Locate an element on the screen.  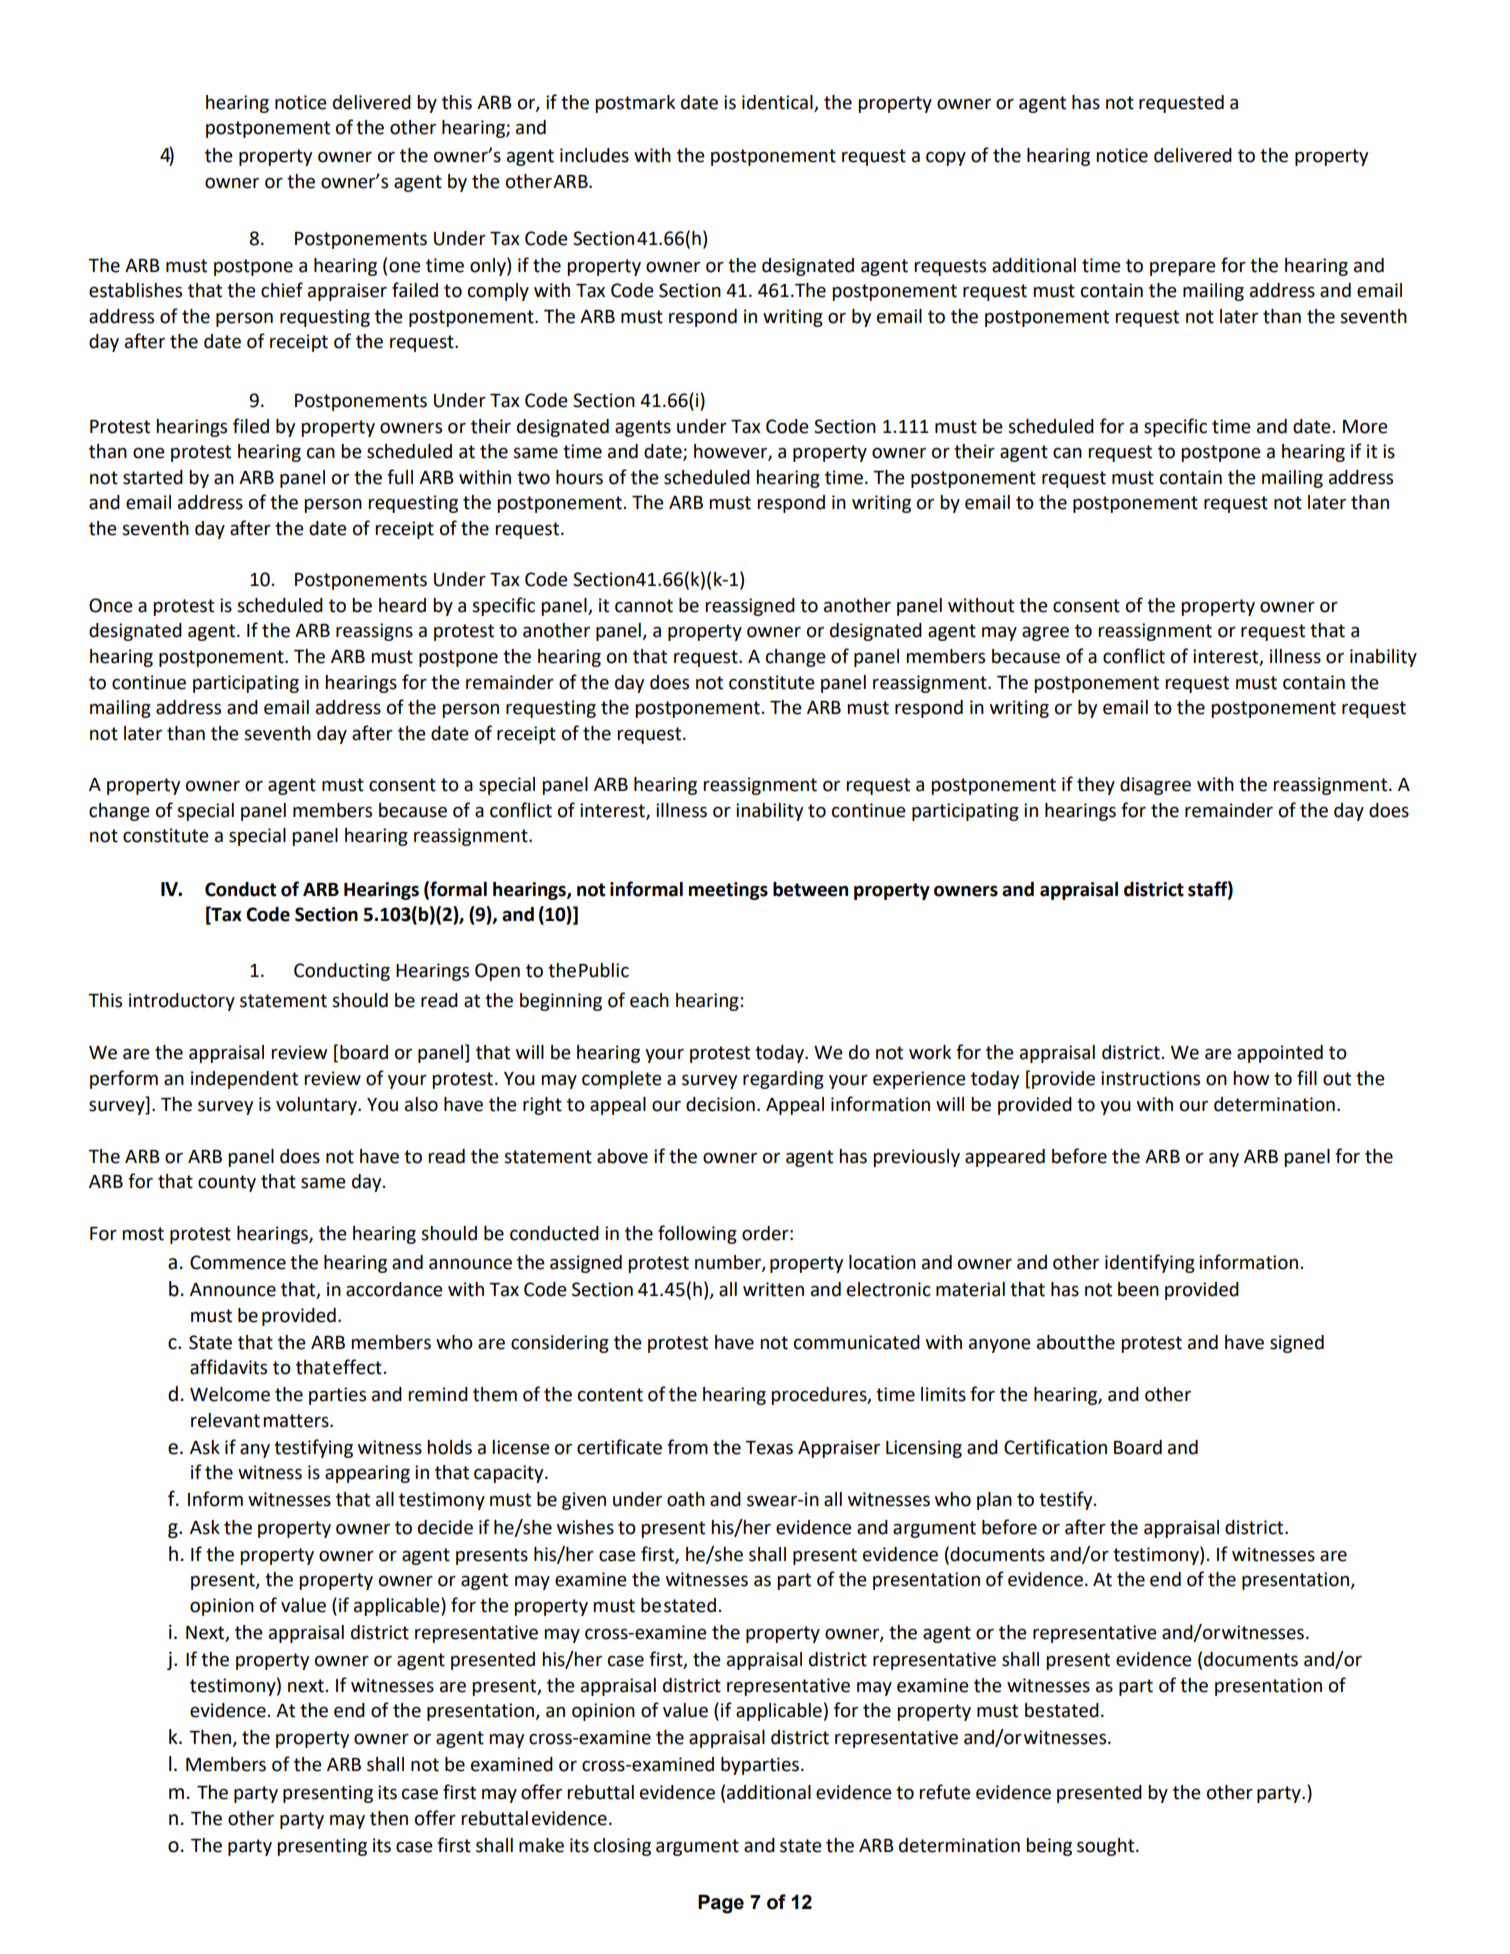
make is located at coordinates (541, 1845).
